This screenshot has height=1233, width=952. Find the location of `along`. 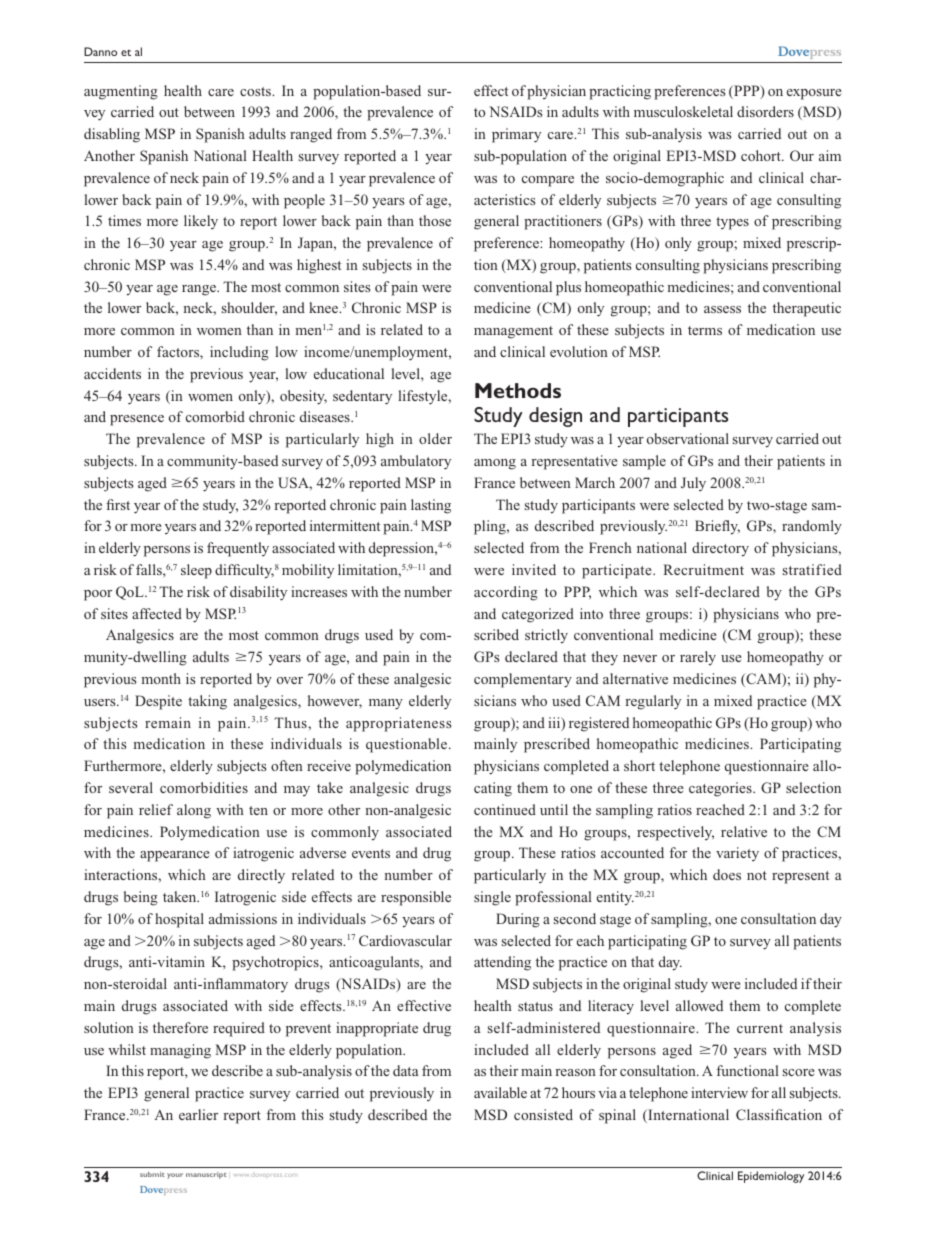

along is located at coordinates (194, 811).
